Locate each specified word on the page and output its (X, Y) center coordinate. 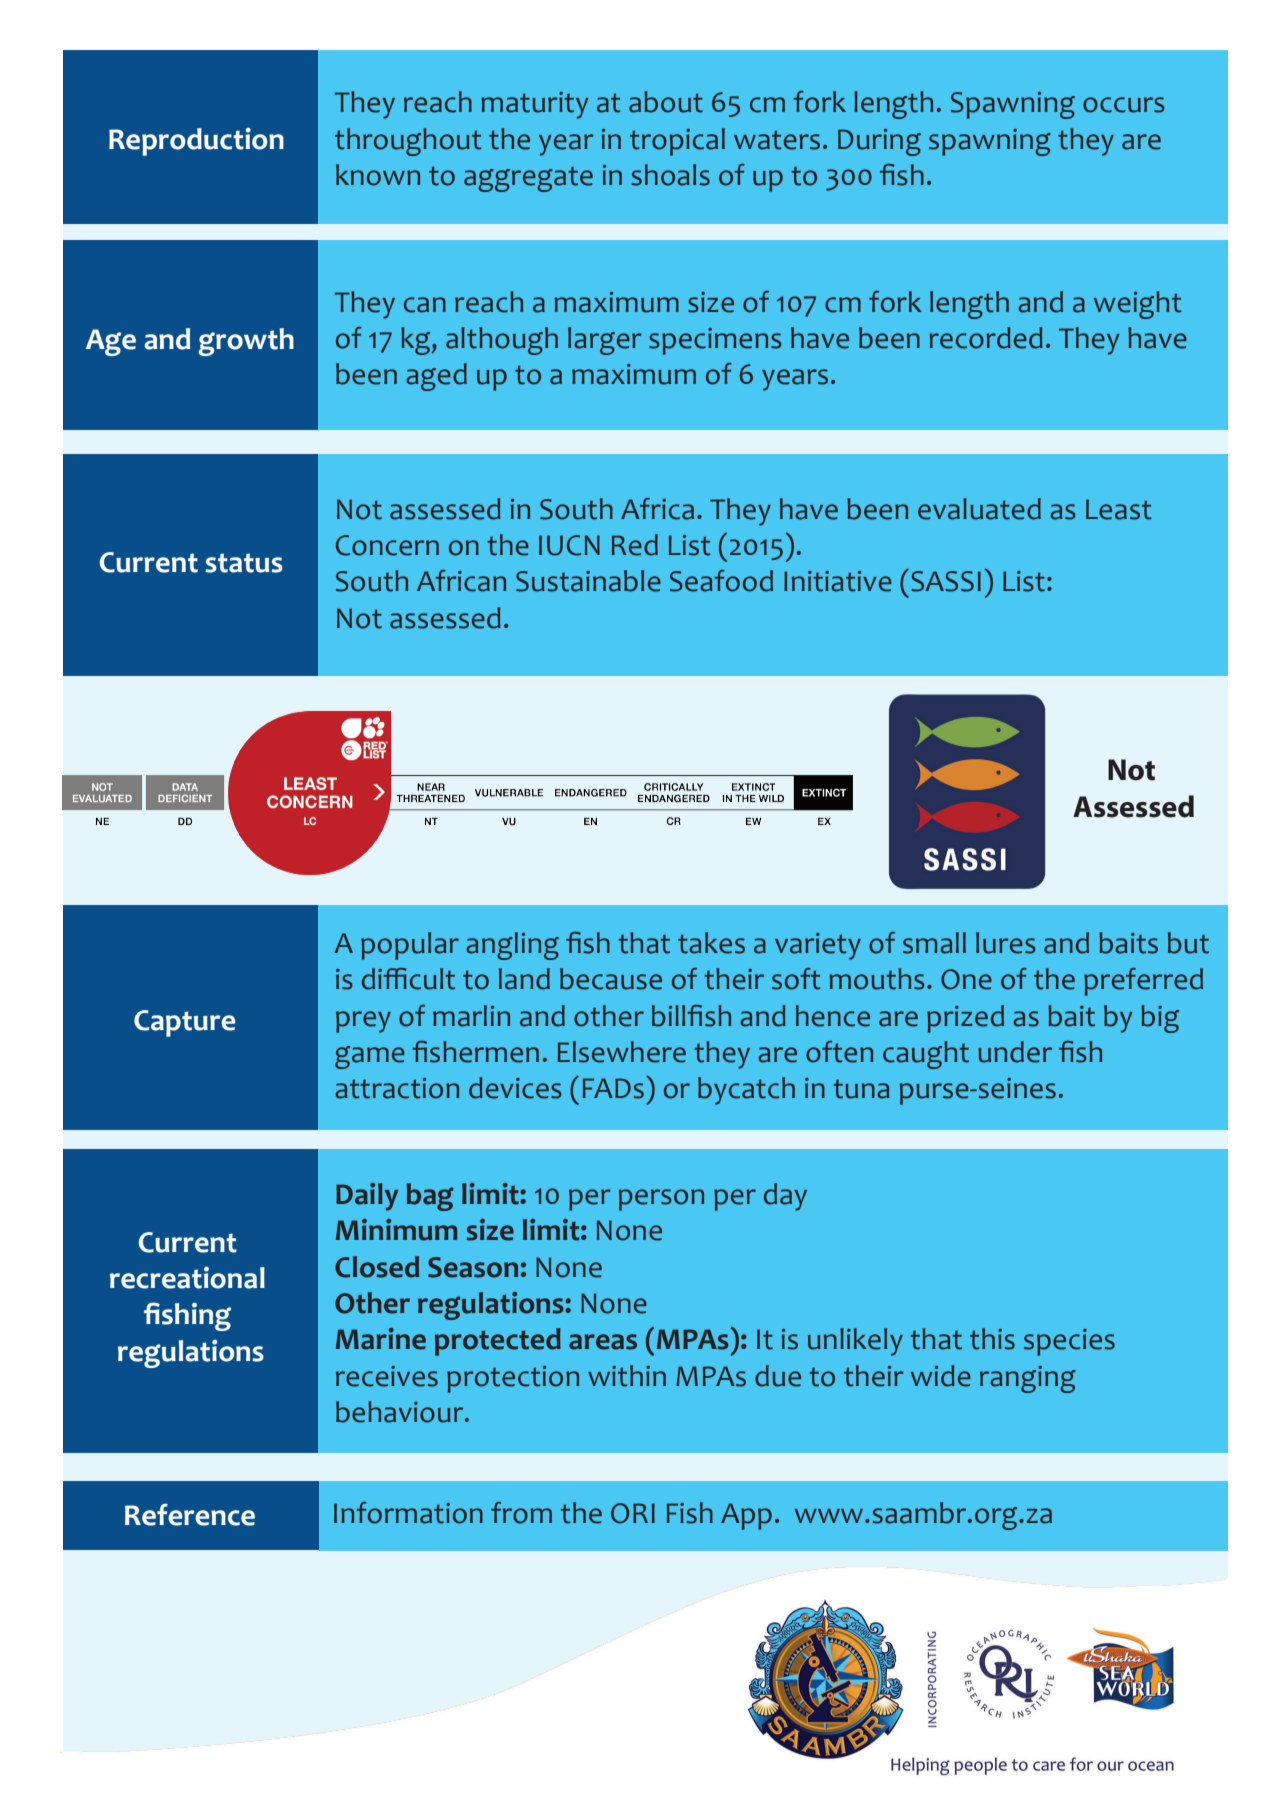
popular (410, 946)
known (378, 175)
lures (1006, 943)
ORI (633, 1513)
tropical (677, 142)
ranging (1028, 1379)
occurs (1124, 105)
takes (711, 943)
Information (408, 1513)
